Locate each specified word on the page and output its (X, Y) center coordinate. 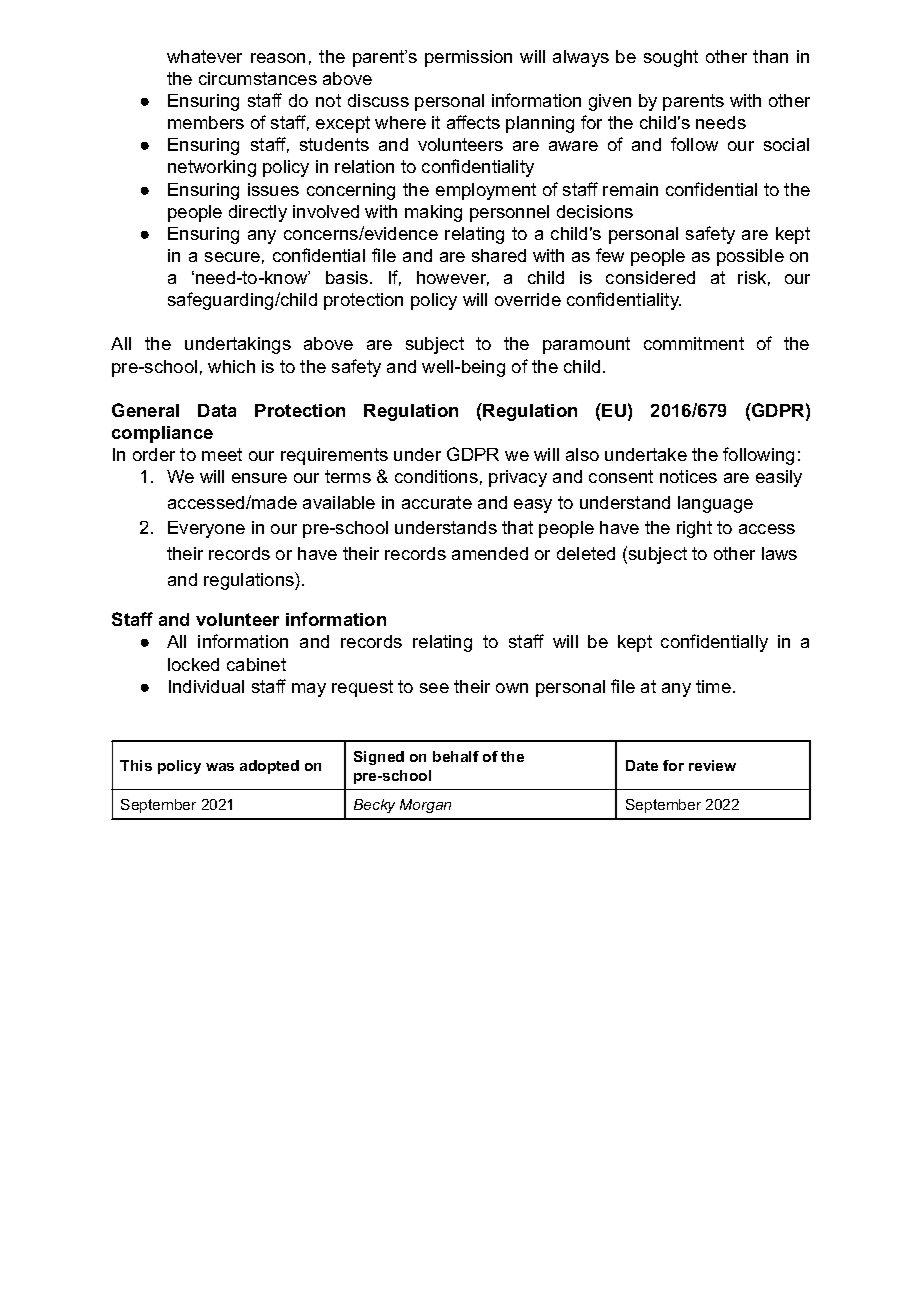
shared (499, 255)
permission (468, 58)
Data (217, 410)
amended (490, 553)
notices (688, 476)
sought (671, 58)
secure (232, 257)
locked (193, 664)
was (220, 767)
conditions (436, 476)
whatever (204, 56)
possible (750, 257)
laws (779, 553)
